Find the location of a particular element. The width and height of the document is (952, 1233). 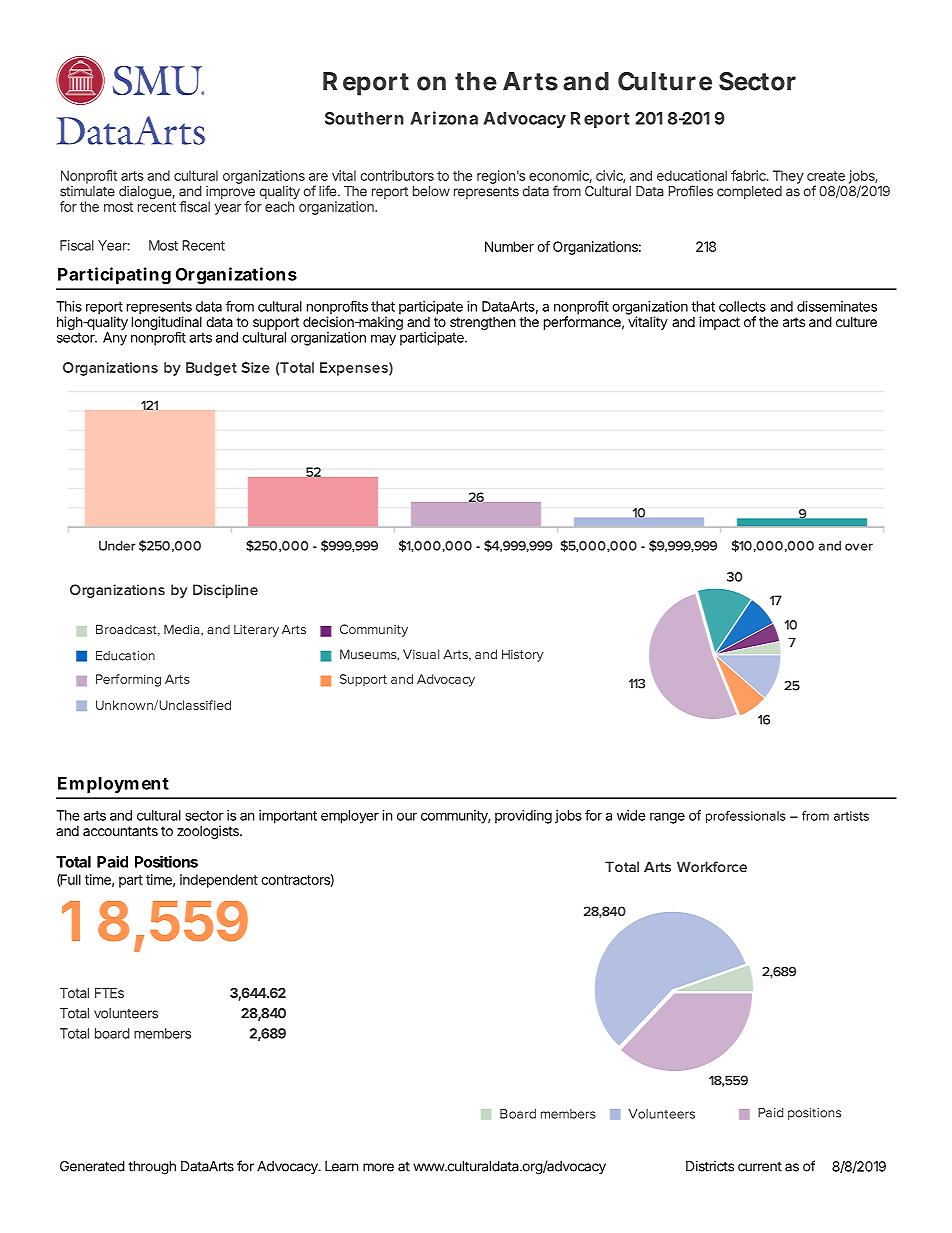

dialogue is located at coordinates (145, 193).
